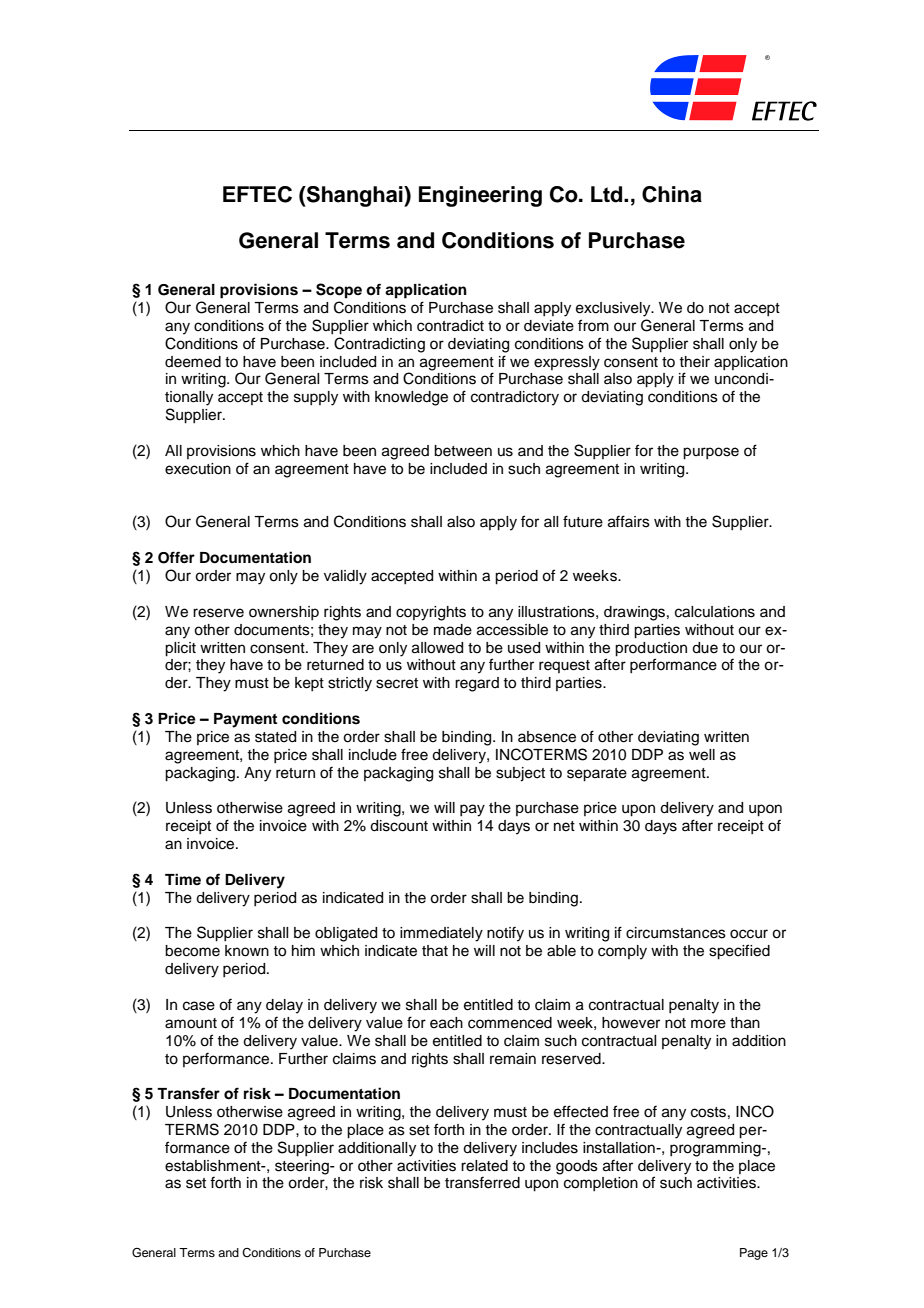  I want to click on establishment, so click(214, 1166).
